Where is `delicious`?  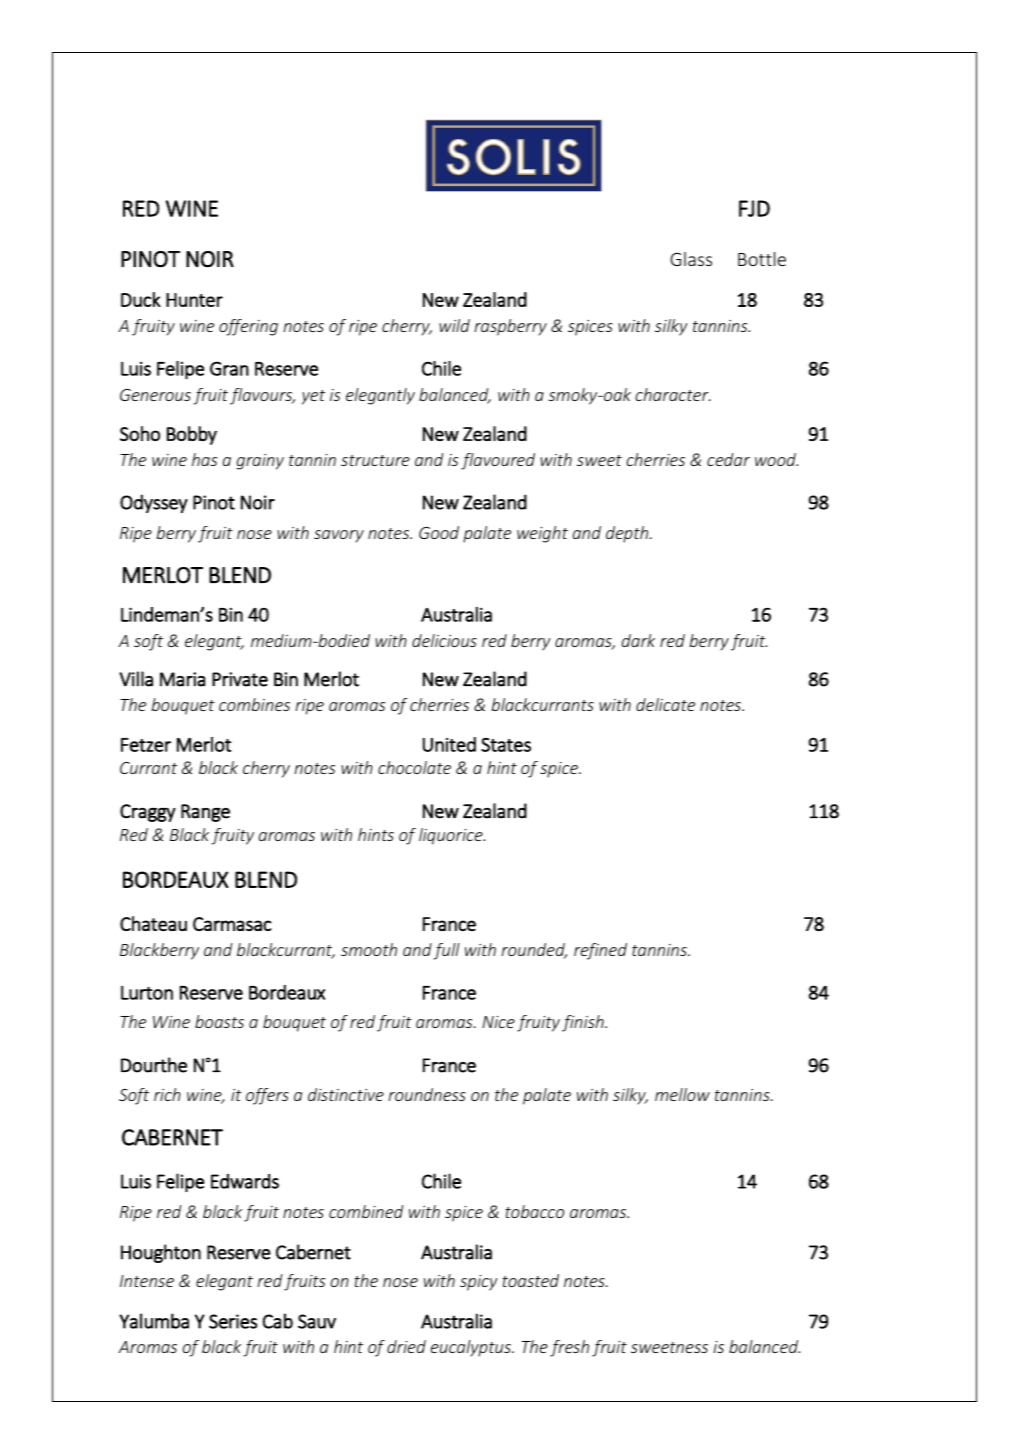
delicious is located at coordinates (444, 640).
